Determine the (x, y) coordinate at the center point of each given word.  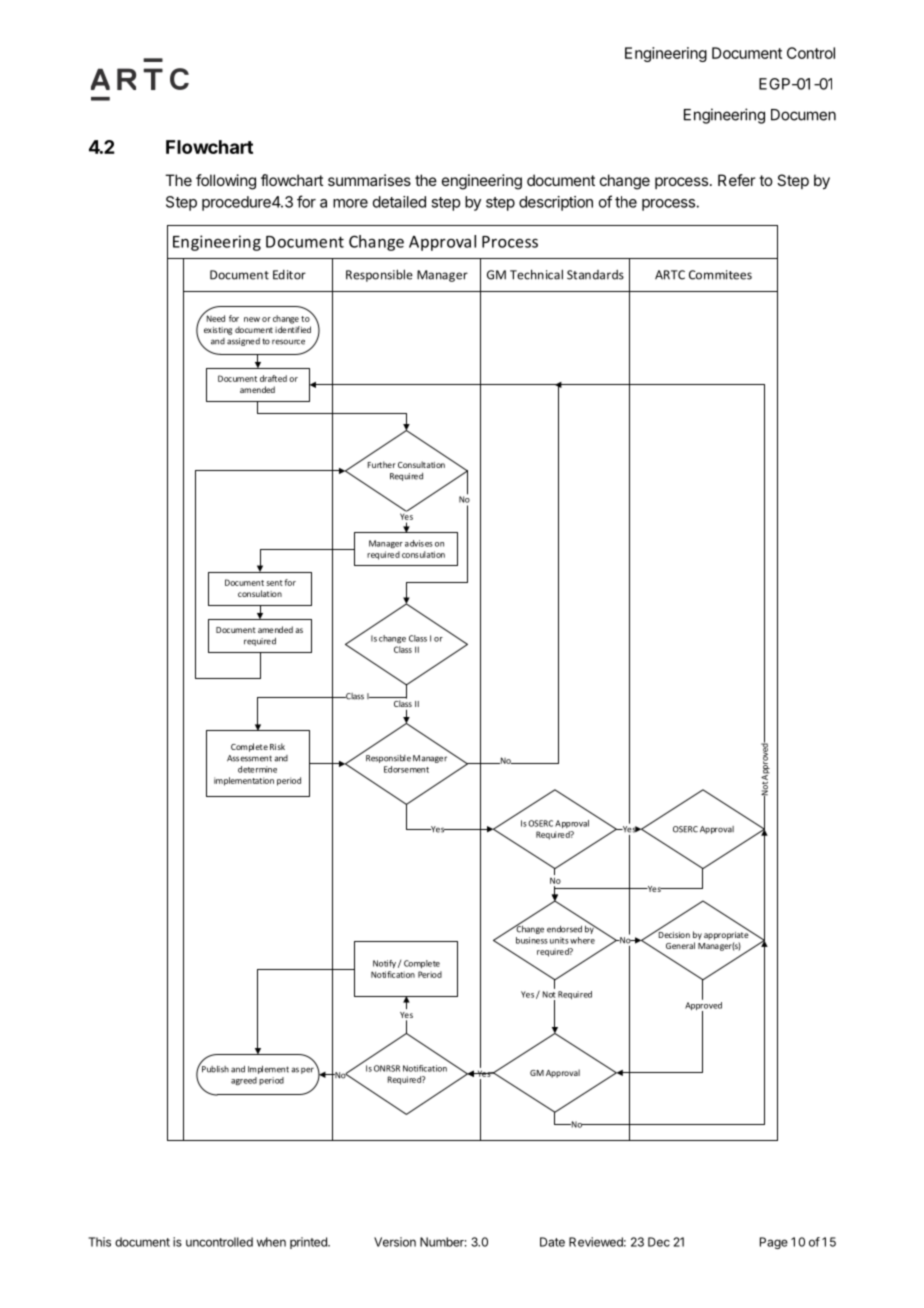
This (99, 1242)
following (226, 182)
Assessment (249, 758)
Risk (277, 746)
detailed (399, 202)
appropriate (727, 934)
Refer (736, 180)
